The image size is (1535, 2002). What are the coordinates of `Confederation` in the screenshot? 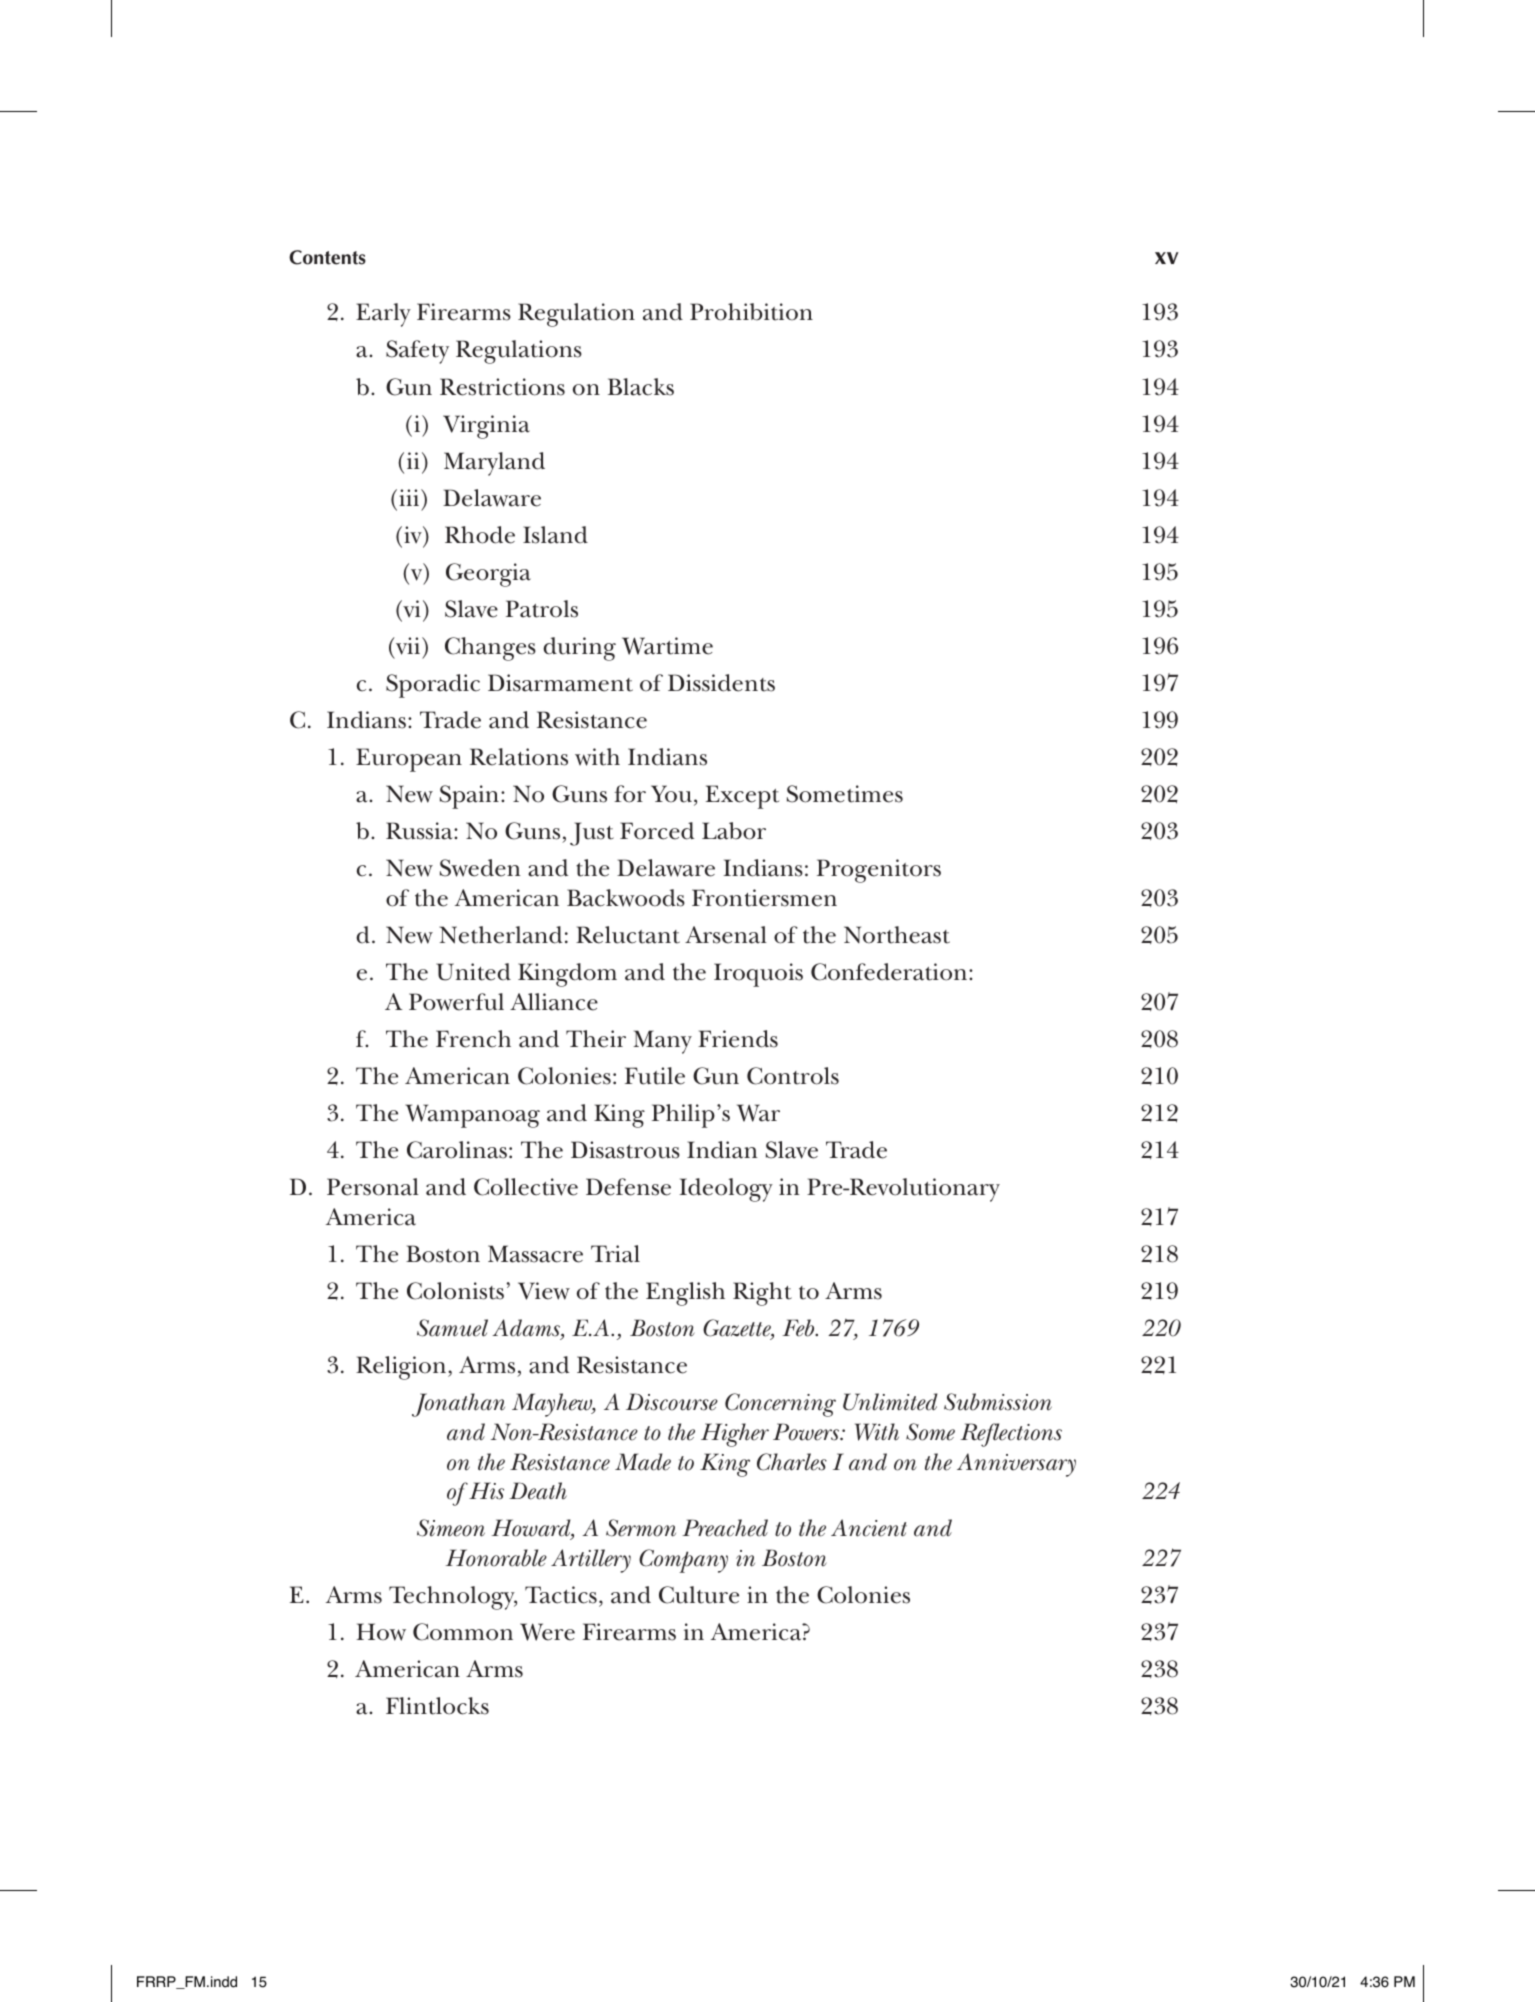 It's located at (890, 972).
